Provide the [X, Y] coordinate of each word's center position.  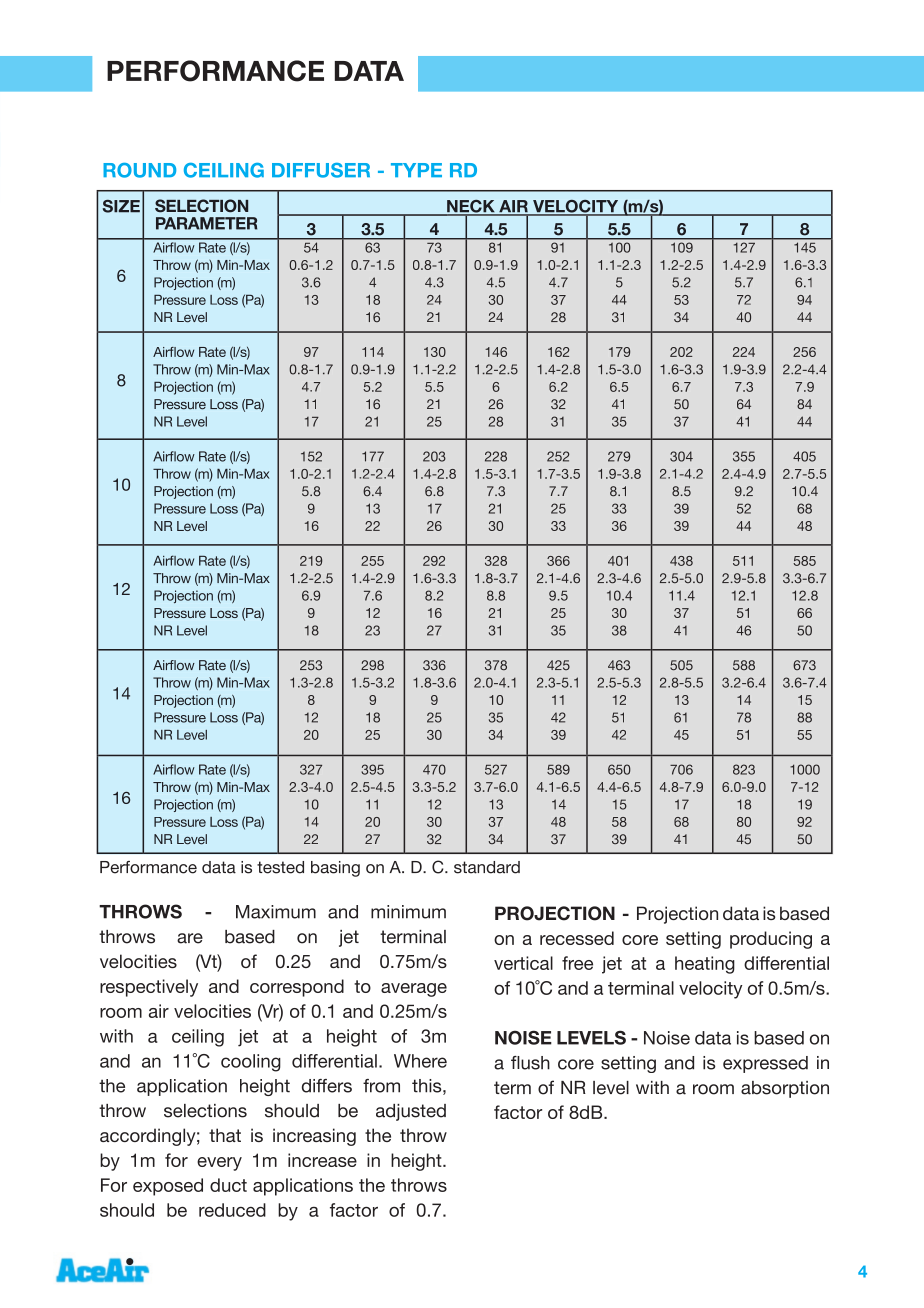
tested [280, 867]
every [219, 1164]
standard [487, 867]
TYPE [416, 170]
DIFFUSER [321, 170]
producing [771, 940]
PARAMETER [206, 223]
